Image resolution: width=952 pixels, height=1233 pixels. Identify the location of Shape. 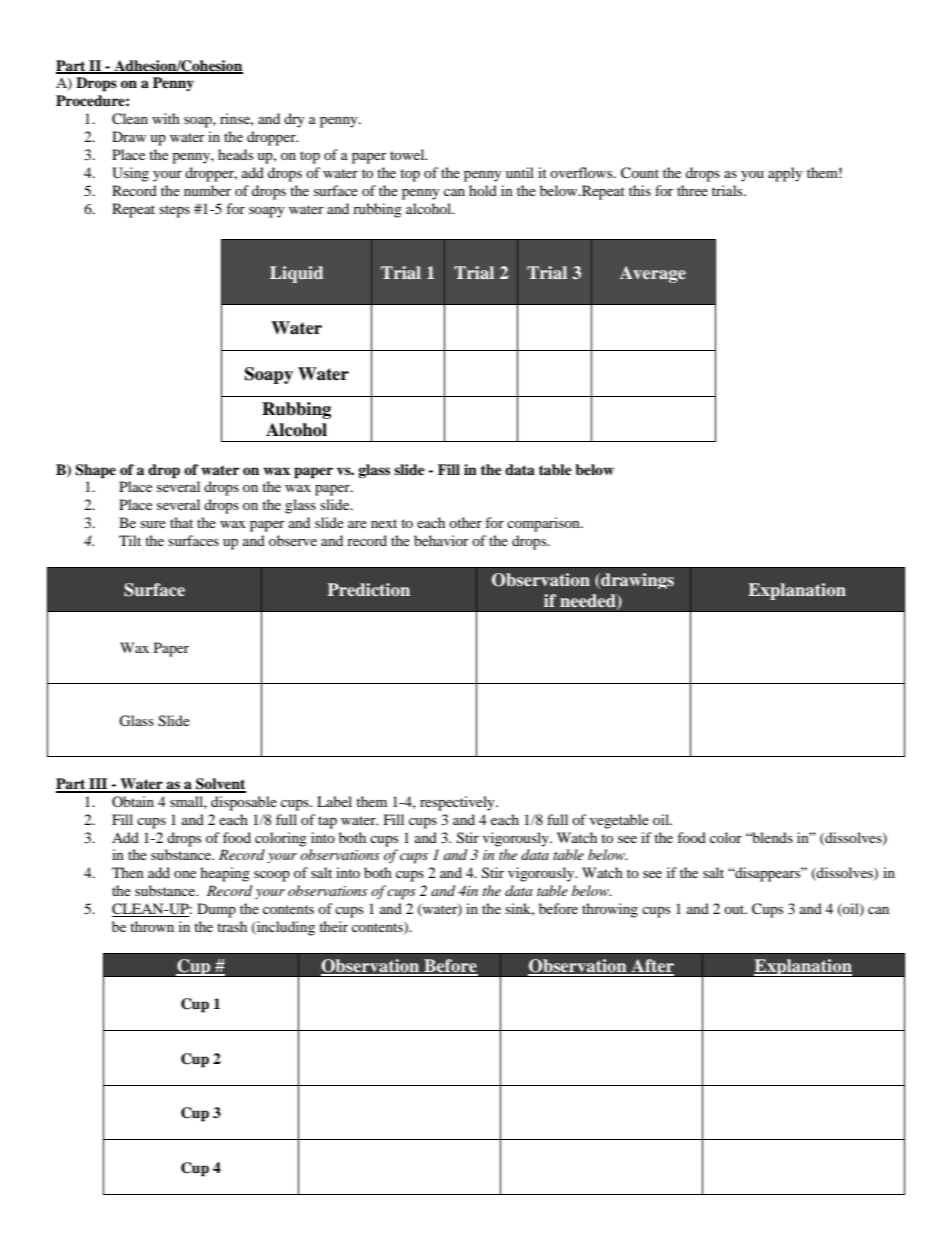
(95, 471).
